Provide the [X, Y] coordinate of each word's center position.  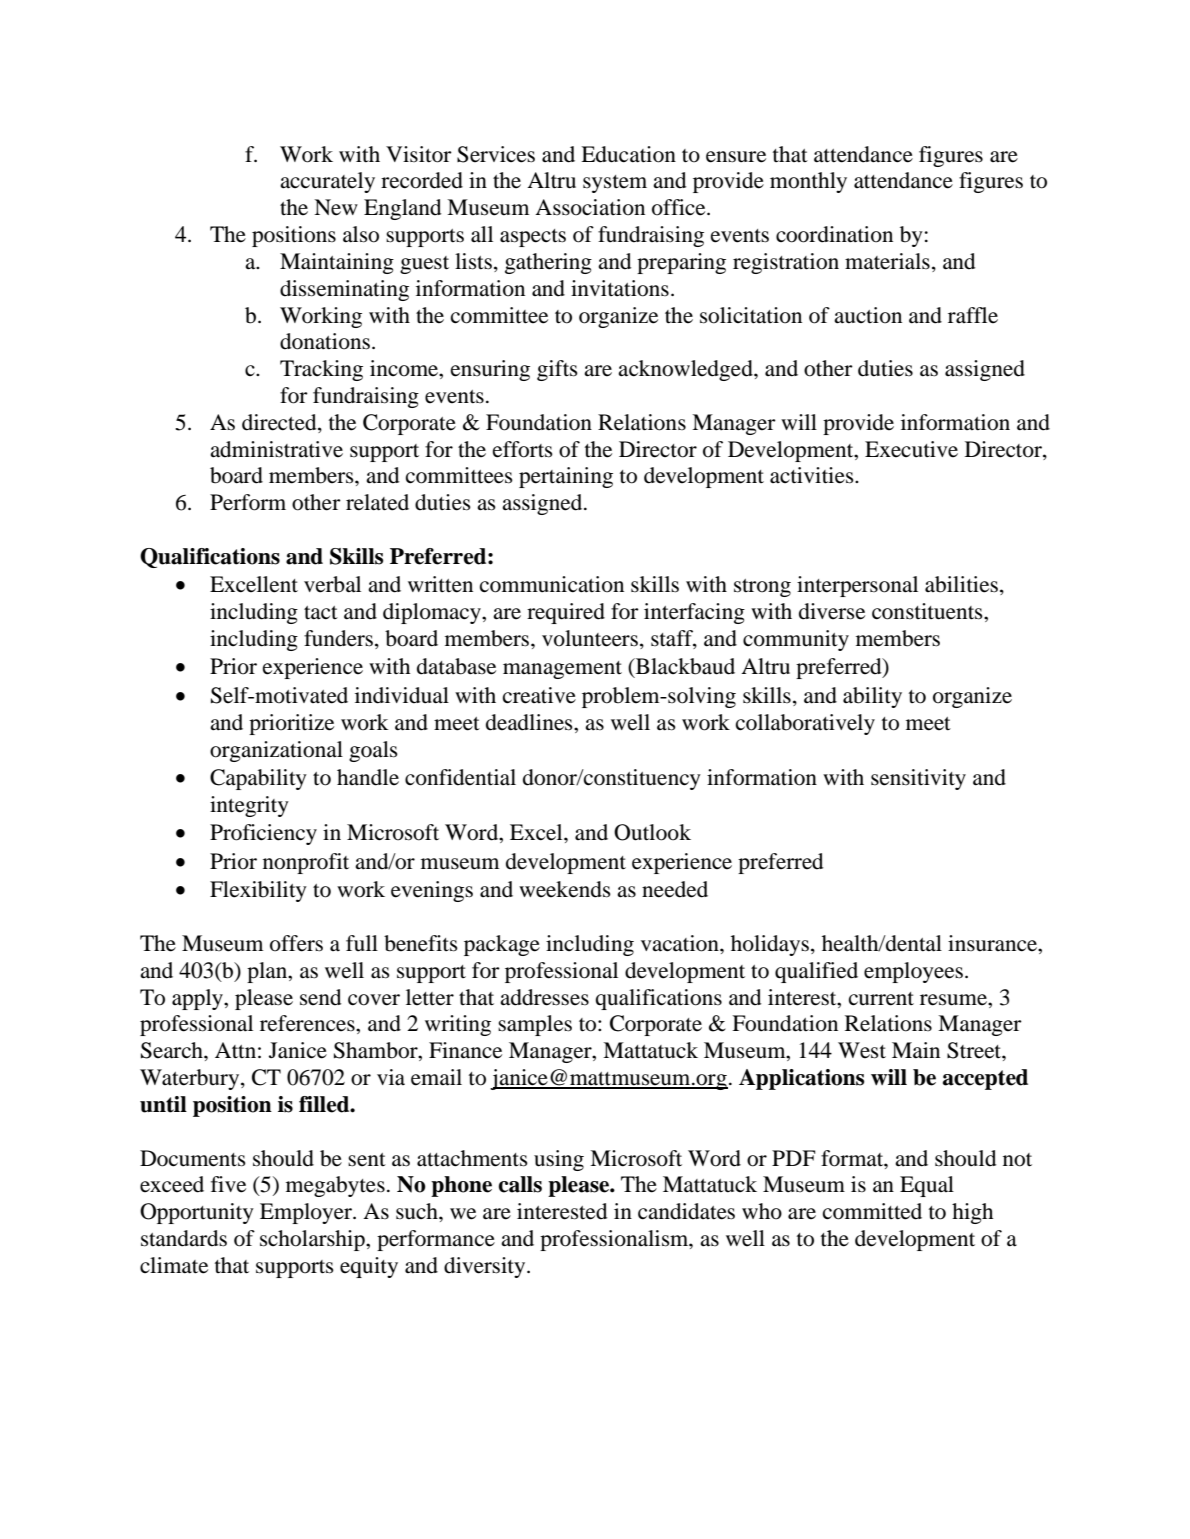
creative [539, 695]
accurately [327, 182]
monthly [808, 182]
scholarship [313, 1240]
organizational [276, 751]
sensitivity [918, 779]
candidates [686, 1211]
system [615, 184]
